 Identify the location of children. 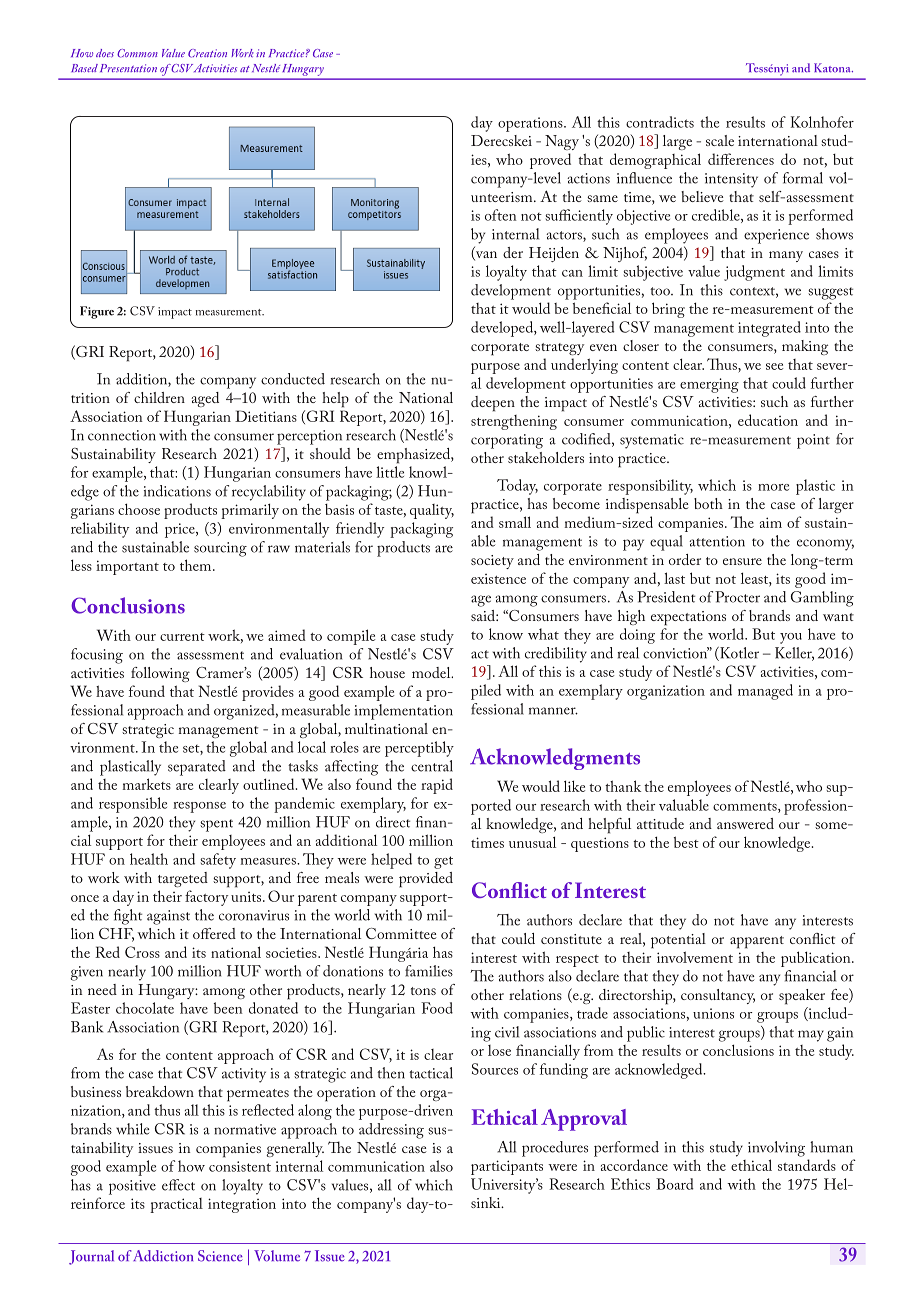
(159, 397).
